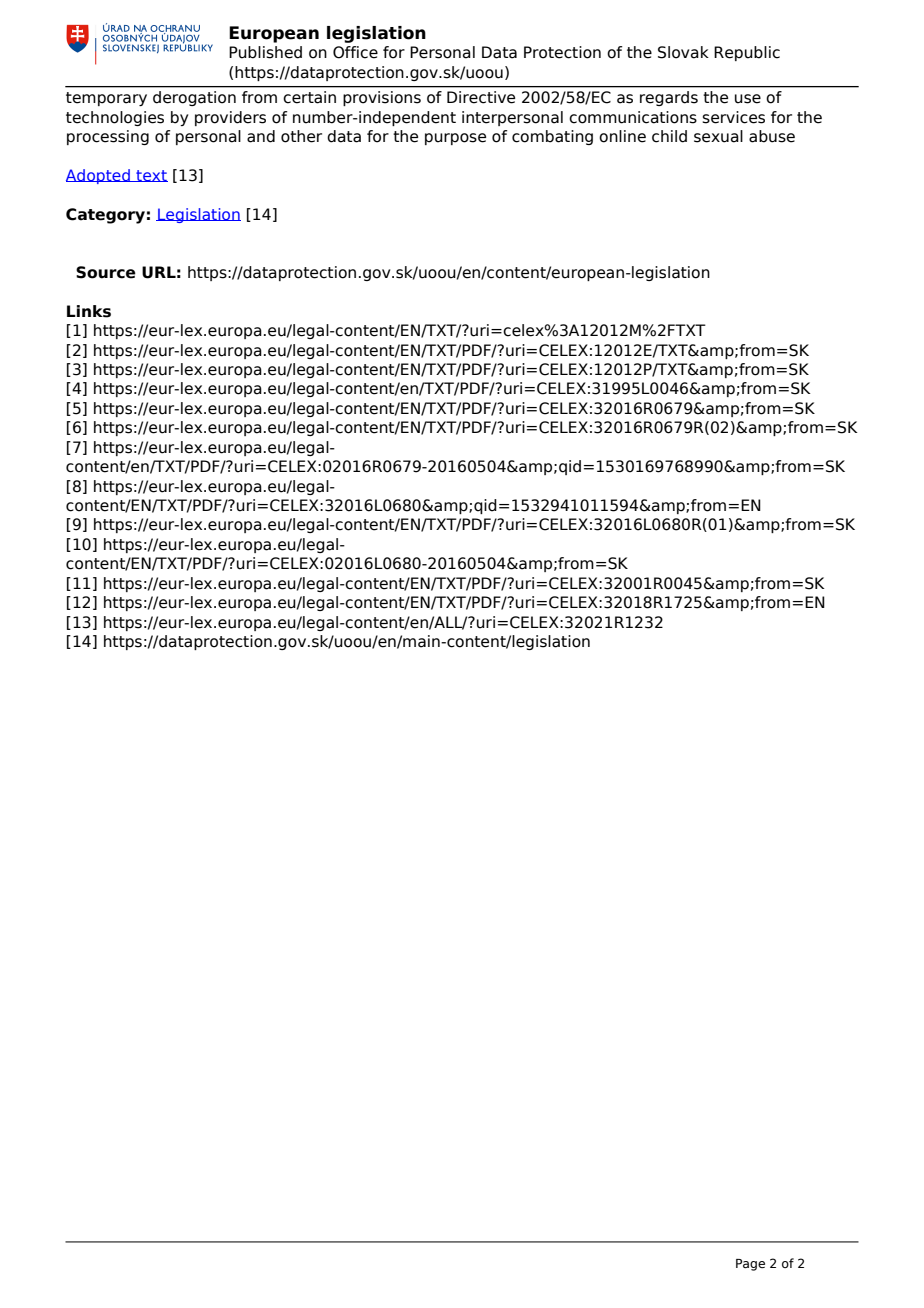 This screenshot has height=1308, width=924. I want to click on provisions, so click(382, 98).
